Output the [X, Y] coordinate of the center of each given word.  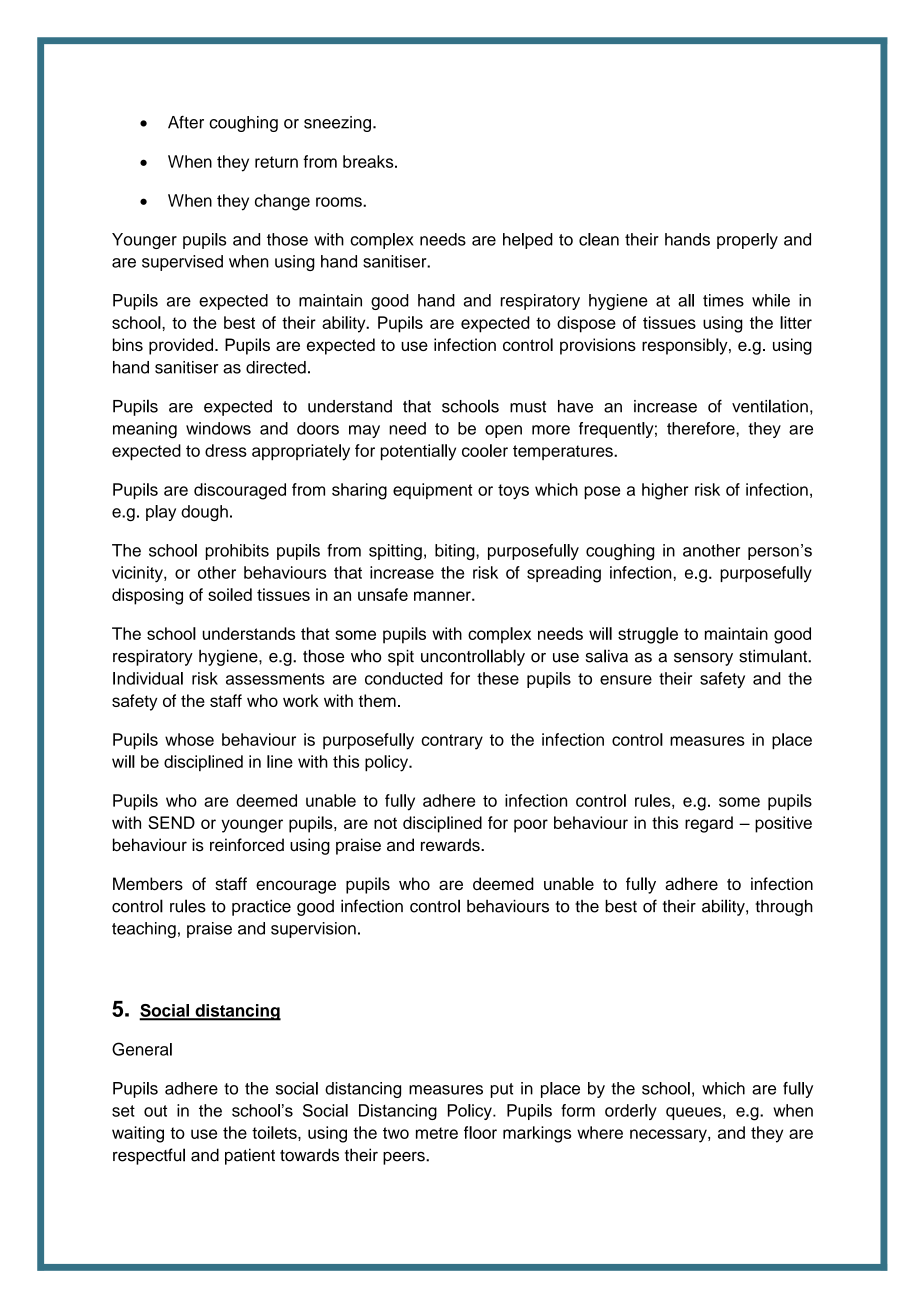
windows [218, 428]
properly [747, 241]
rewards [451, 845]
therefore [702, 428]
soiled [230, 594]
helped [528, 241]
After [186, 122]
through [784, 908]
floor [480, 1132]
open [503, 431]
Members [148, 883]
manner [443, 596]
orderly [631, 1112]
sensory [703, 659]
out [155, 1111]
